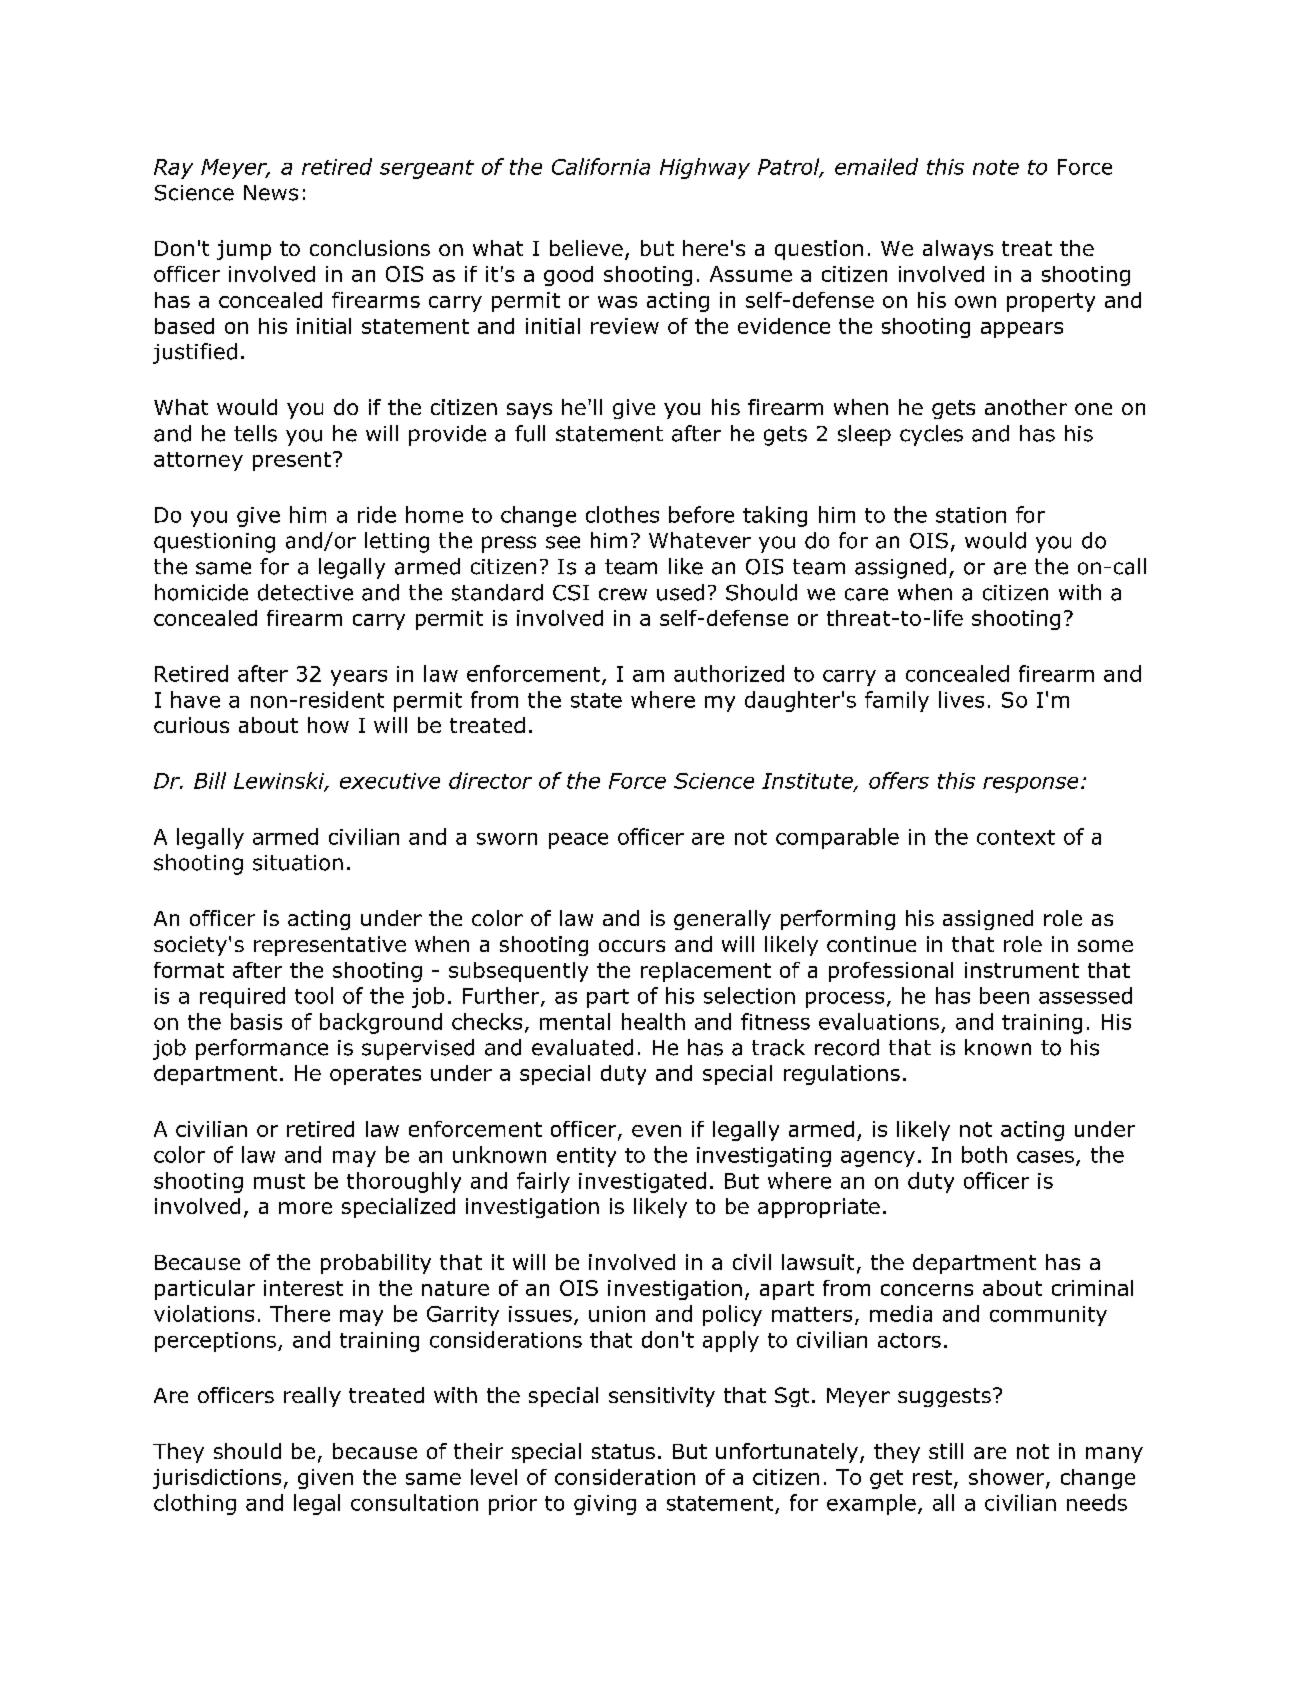 This screenshot has height=1685, width=1302. What do you see at coordinates (271, 193) in the screenshot?
I see `News` at bounding box center [271, 193].
